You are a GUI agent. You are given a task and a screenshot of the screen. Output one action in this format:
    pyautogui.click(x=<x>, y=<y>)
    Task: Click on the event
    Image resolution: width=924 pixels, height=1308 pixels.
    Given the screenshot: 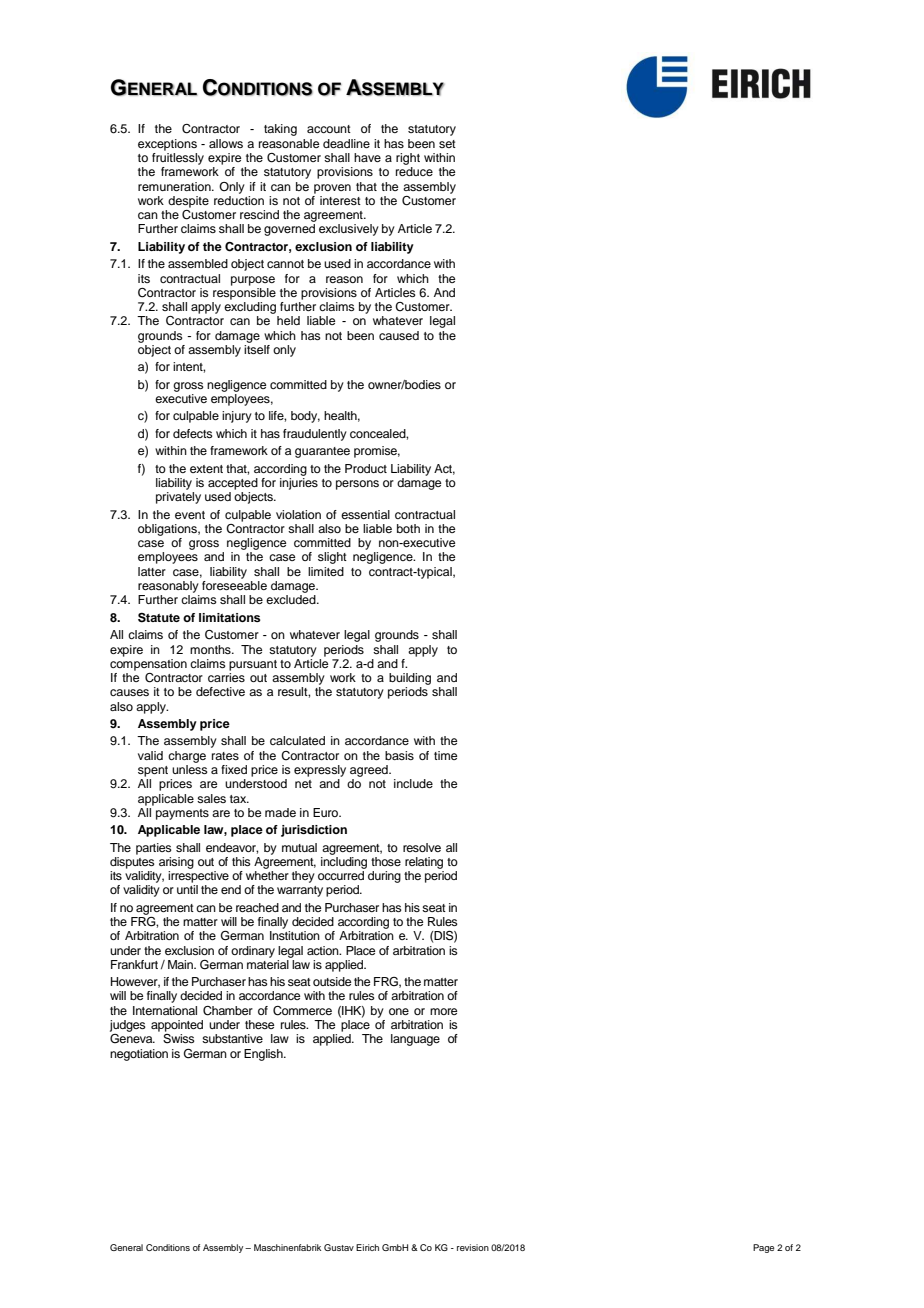 What is the action you would take?
    pyautogui.click(x=190, y=515)
